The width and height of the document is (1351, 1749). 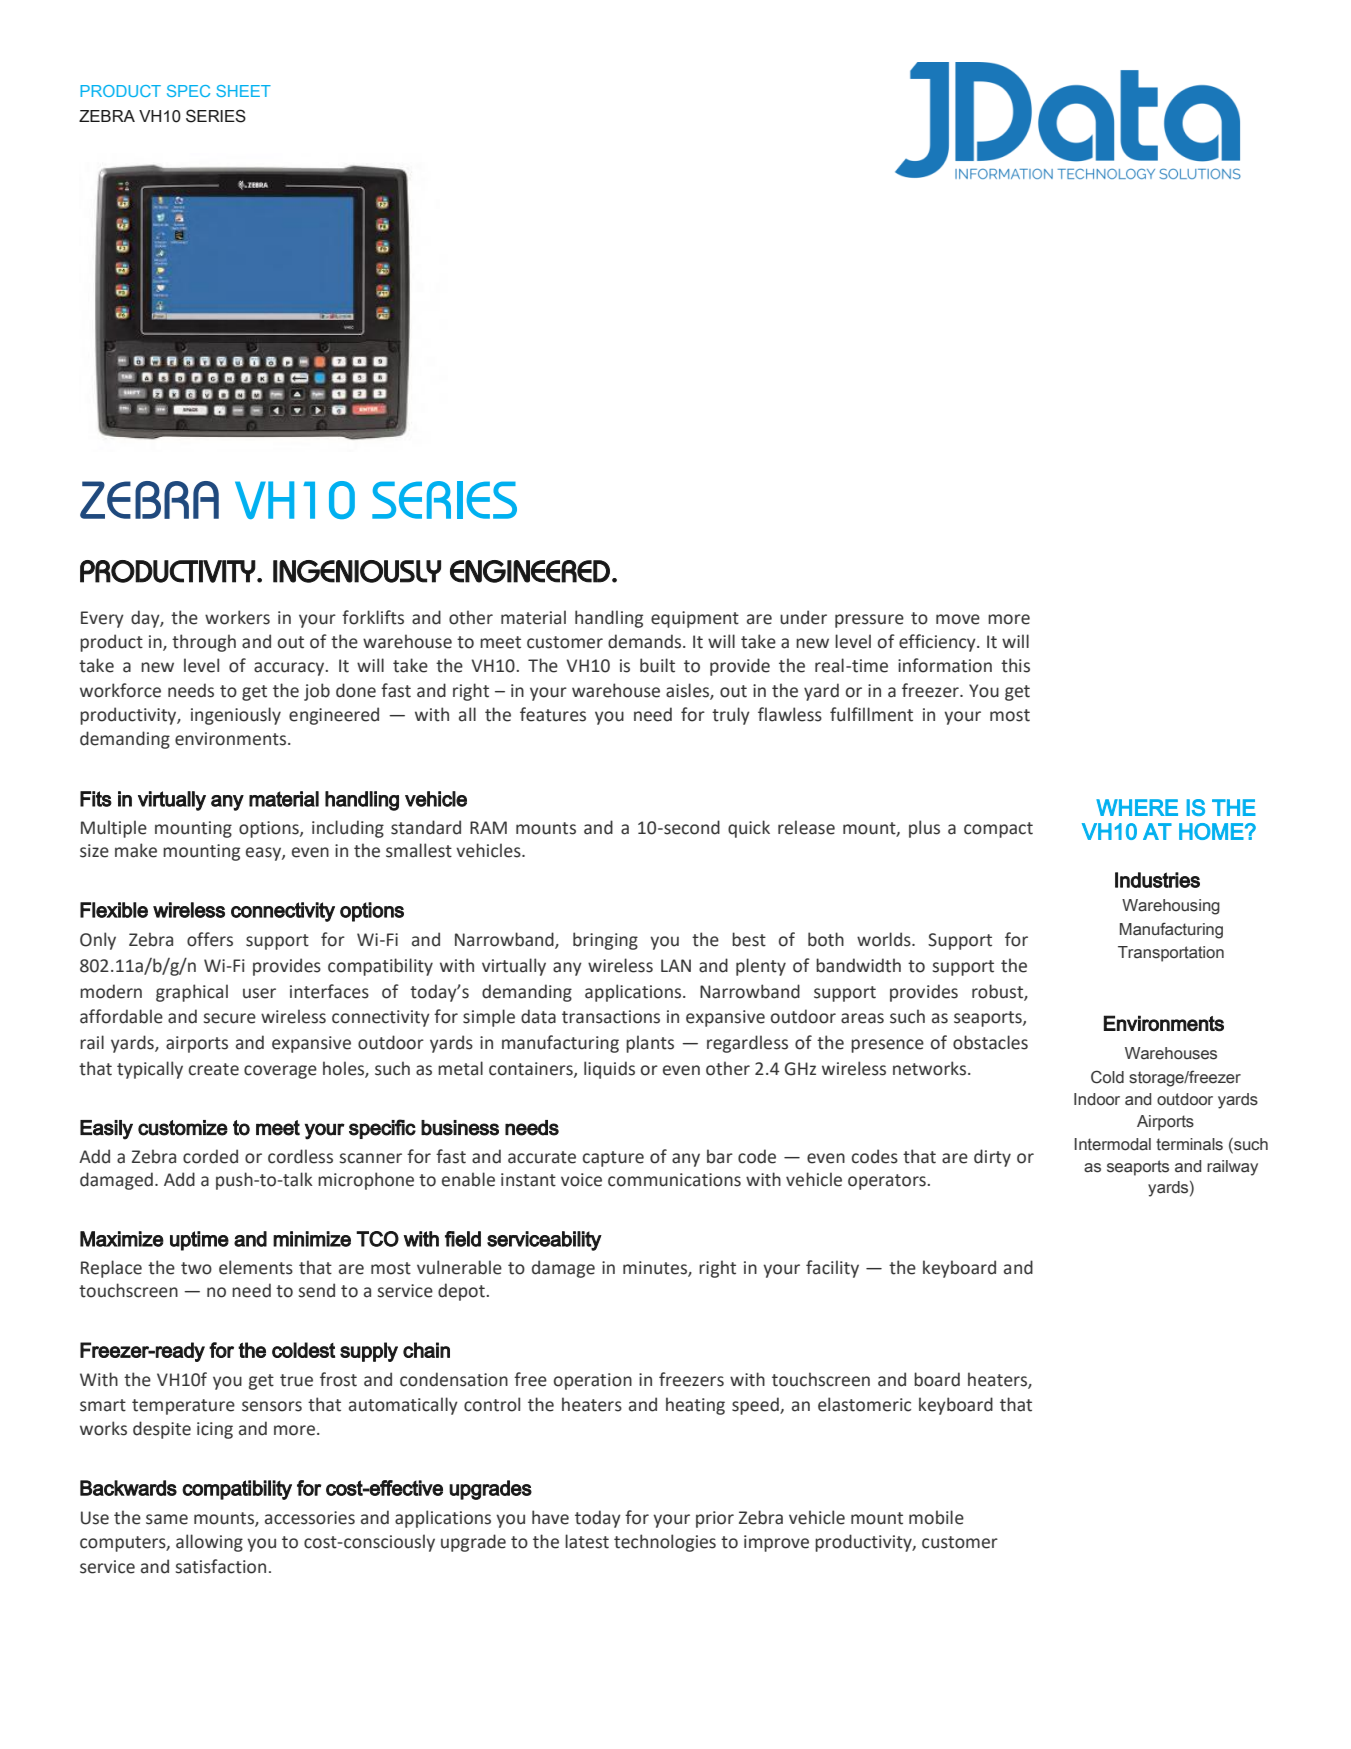 What do you see at coordinates (209, 1543) in the document?
I see `allowing` at bounding box center [209, 1543].
